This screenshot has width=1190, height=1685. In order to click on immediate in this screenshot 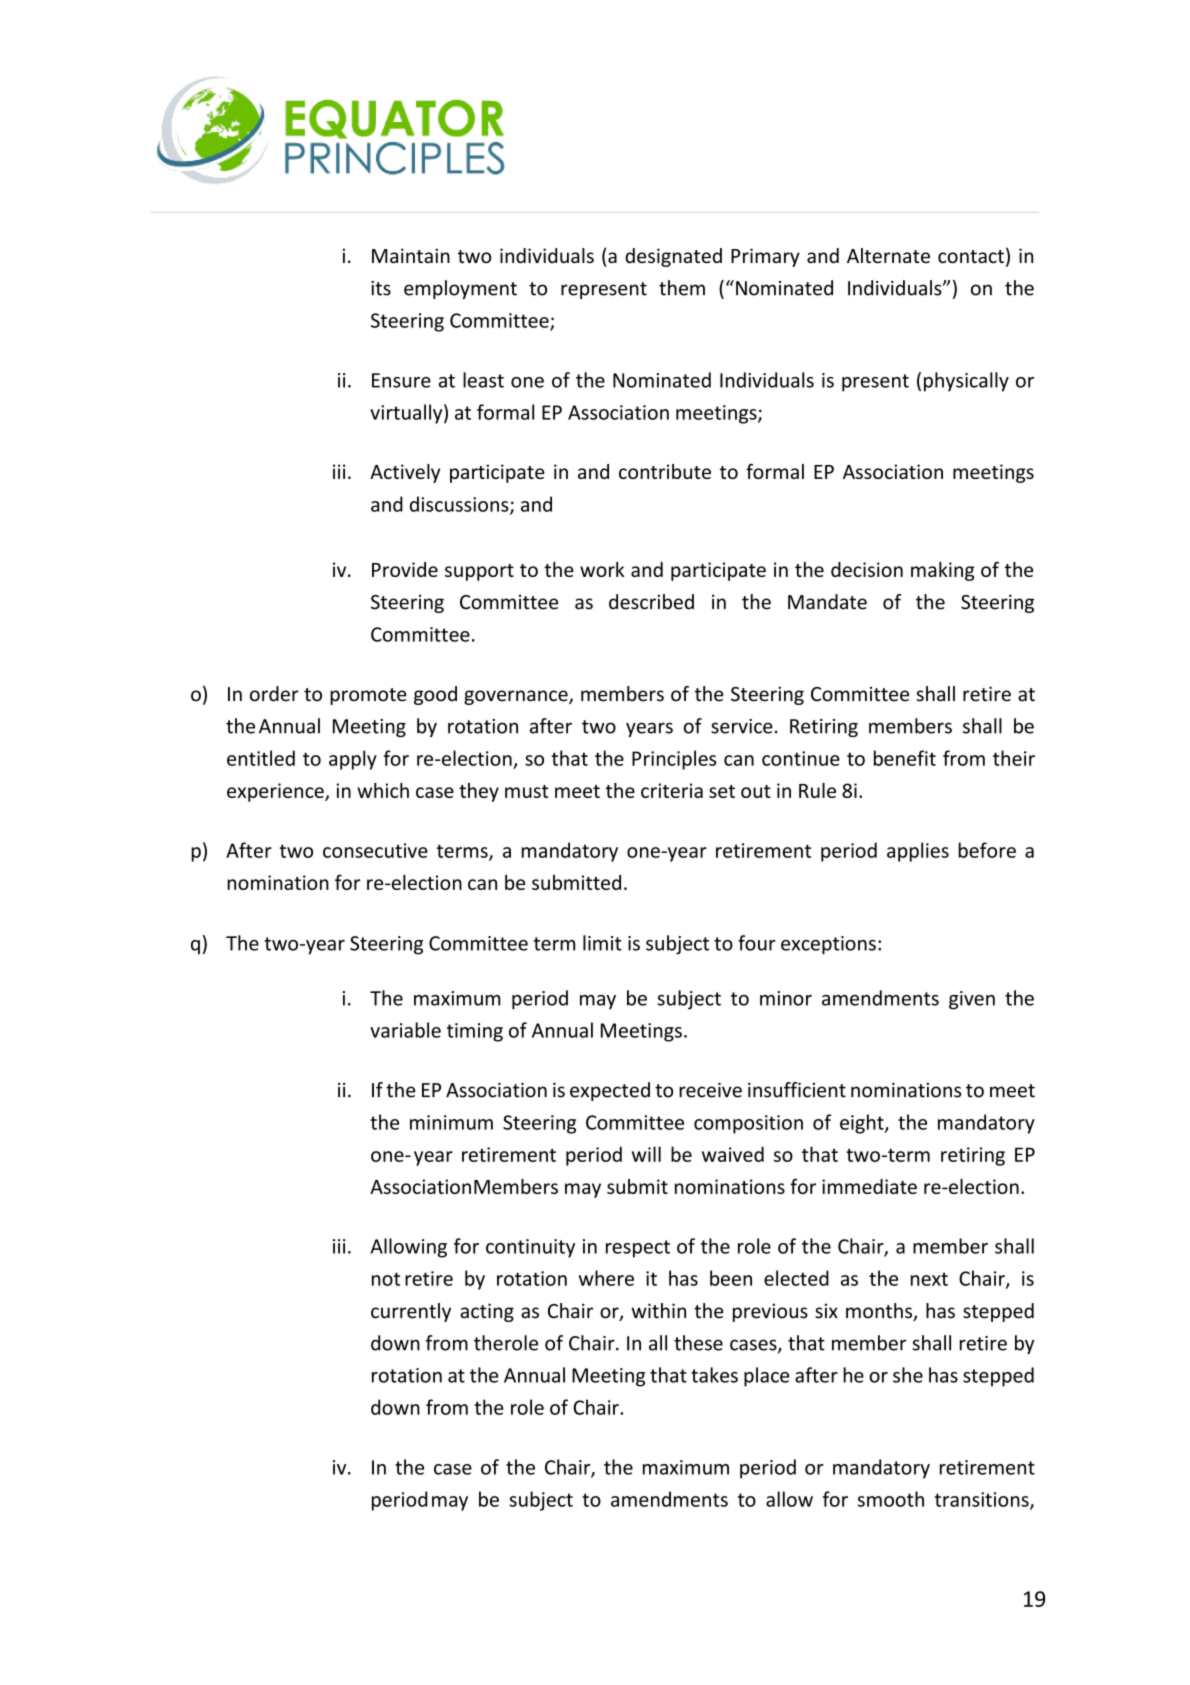, I will do `click(869, 1186)`.
